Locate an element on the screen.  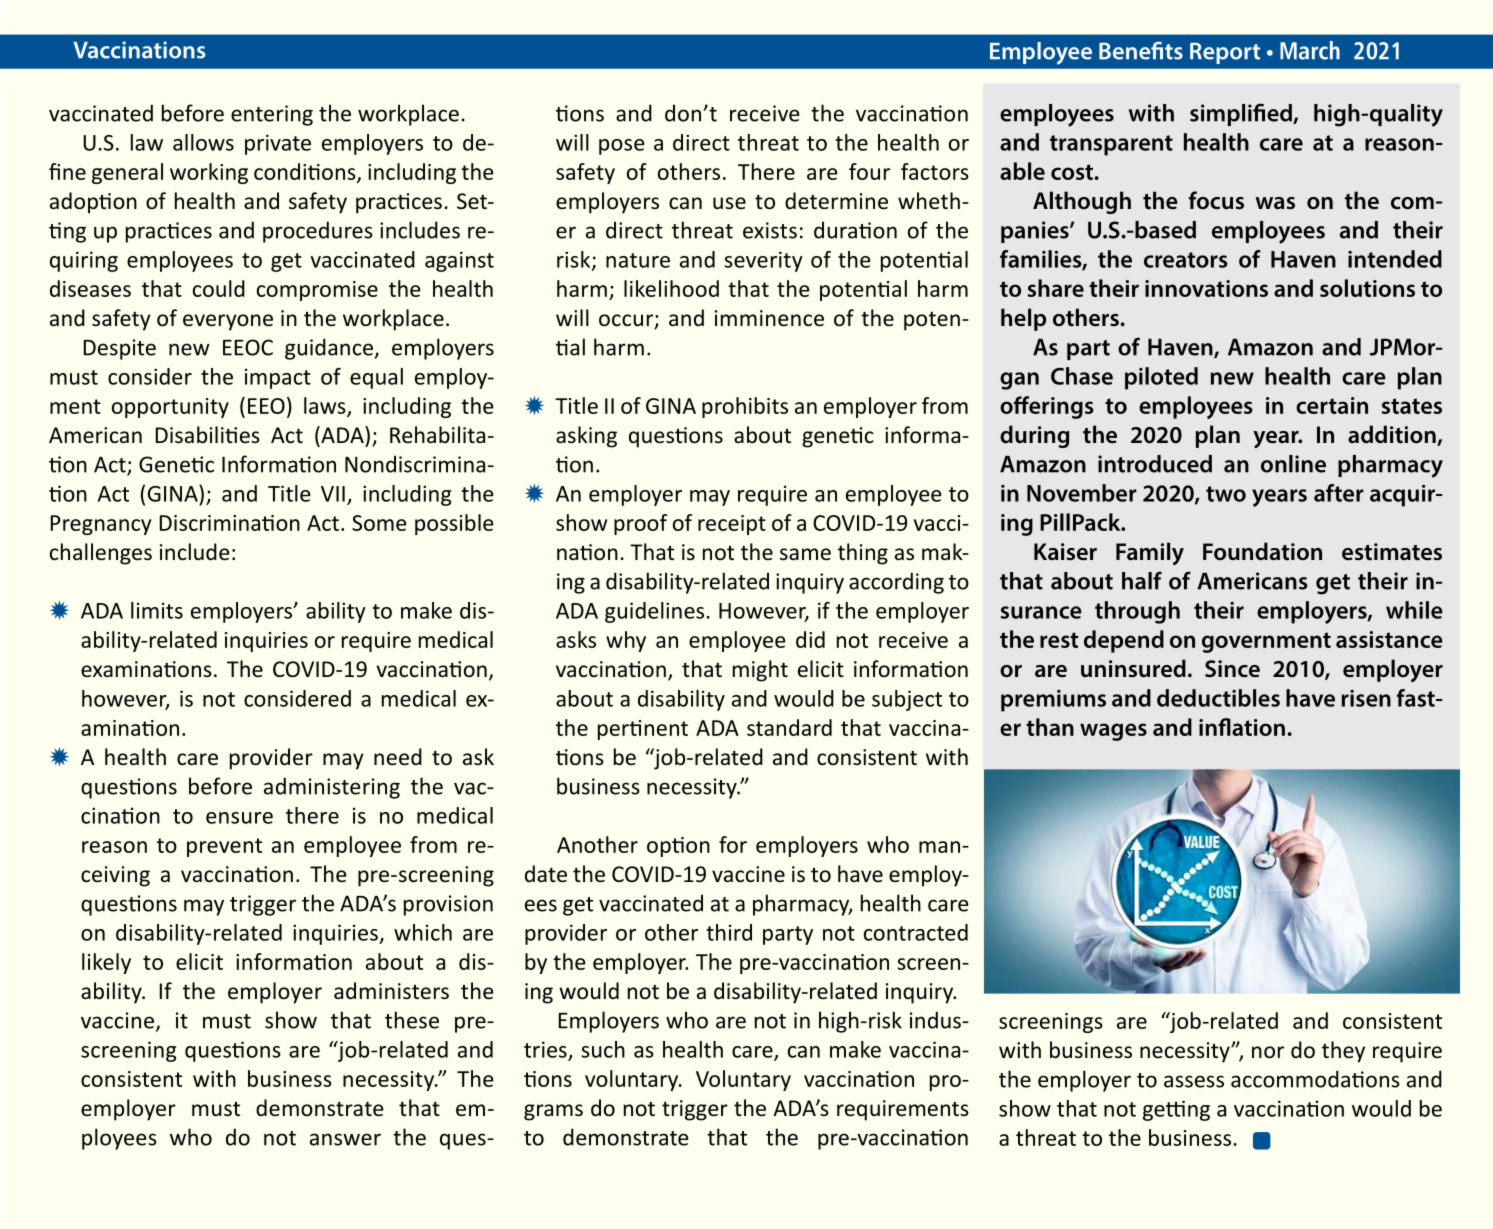
answer is located at coordinates (345, 1139).
